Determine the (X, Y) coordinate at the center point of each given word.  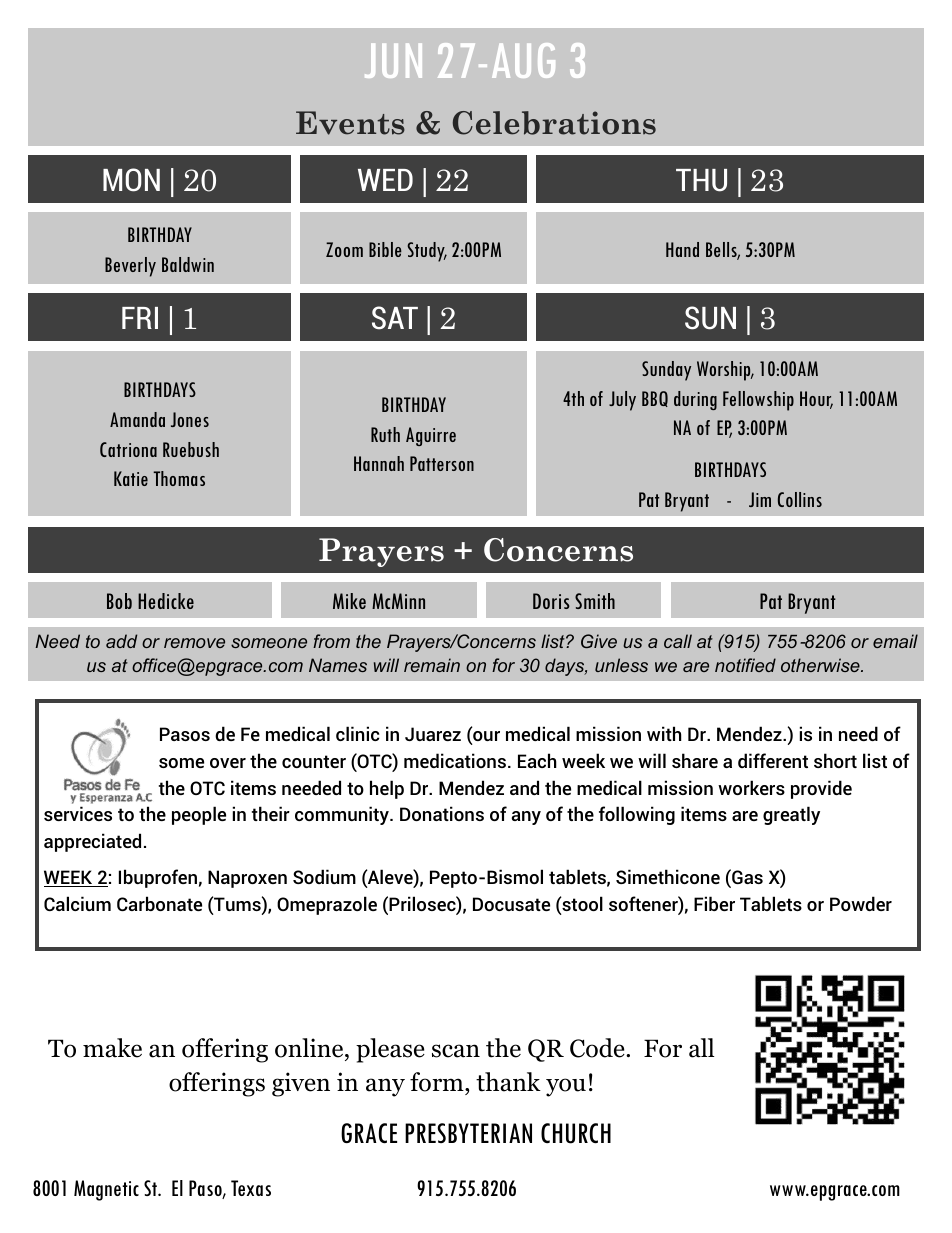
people (199, 815)
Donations (442, 813)
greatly (791, 815)
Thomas (179, 478)
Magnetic (106, 1190)
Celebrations (554, 123)
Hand (682, 249)
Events (350, 123)
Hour (816, 400)
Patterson (442, 463)
